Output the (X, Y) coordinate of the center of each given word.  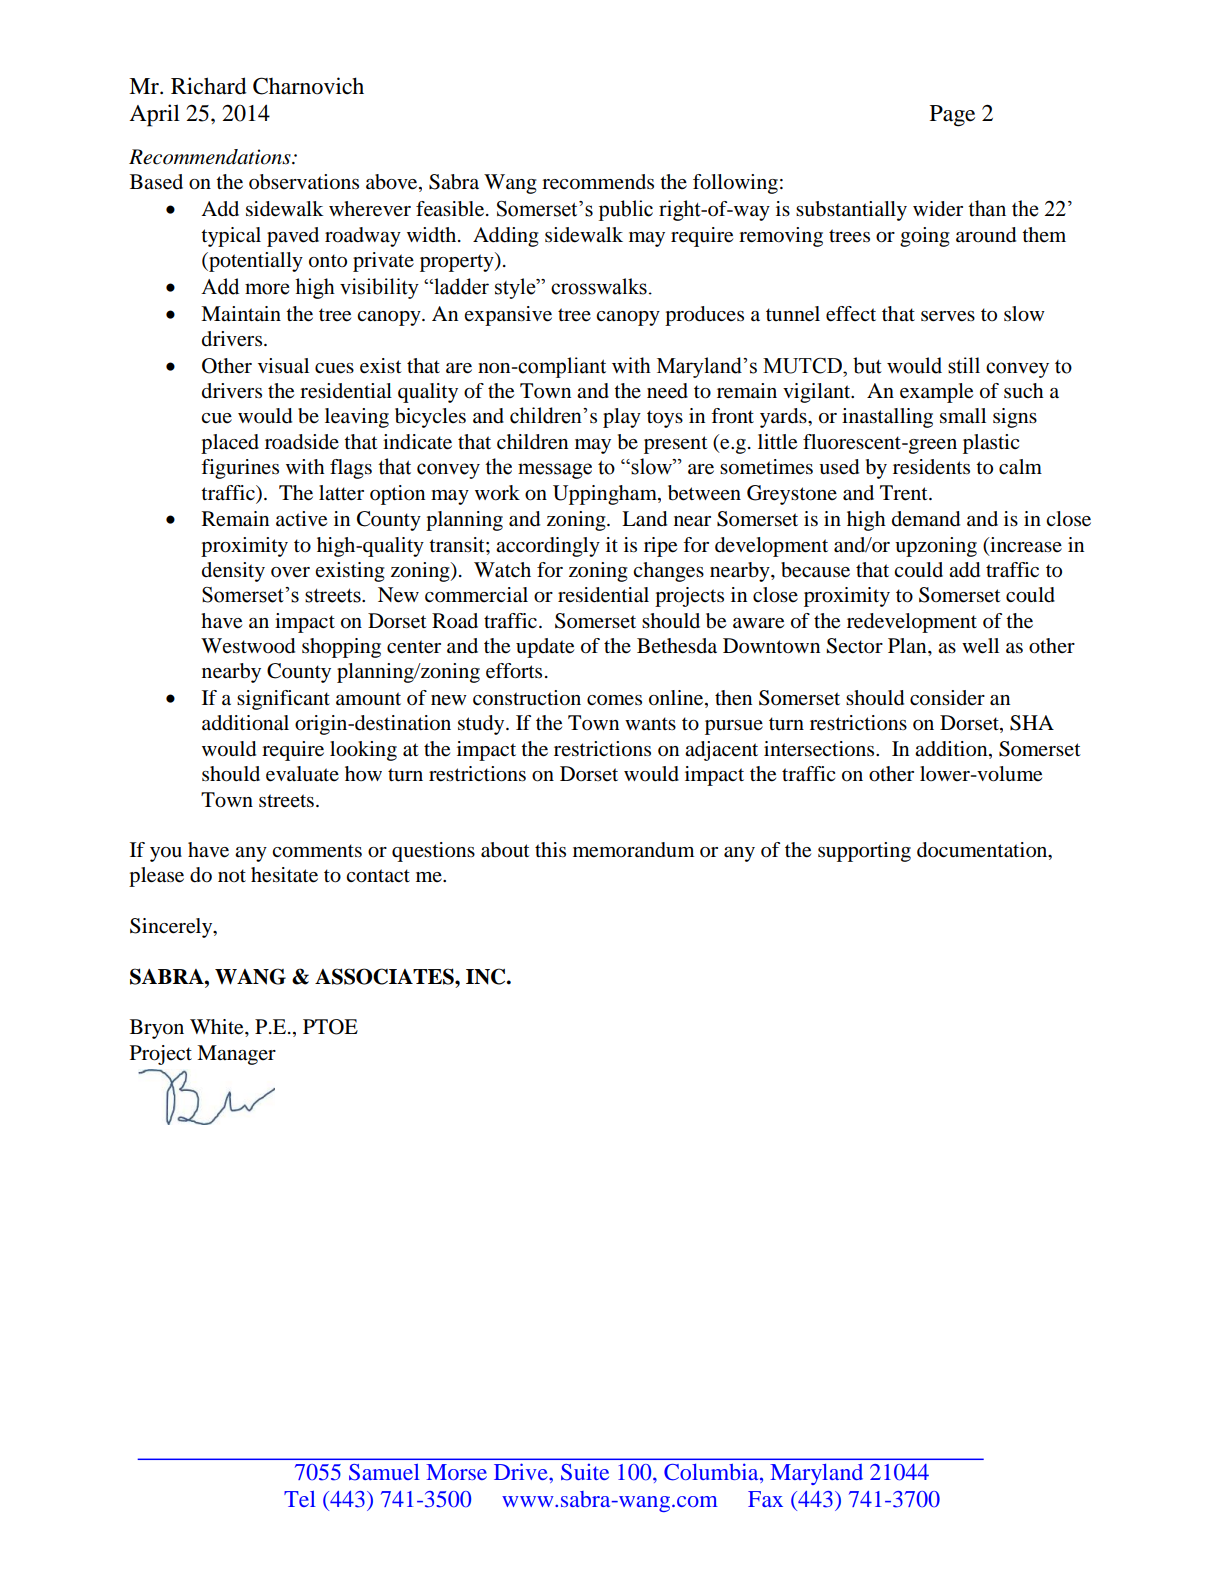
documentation (983, 851)
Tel (300, 1499)
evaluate (302, 774)
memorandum (633, 850)
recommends (598, 182)
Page (952, 116)
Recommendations (211, 157)
